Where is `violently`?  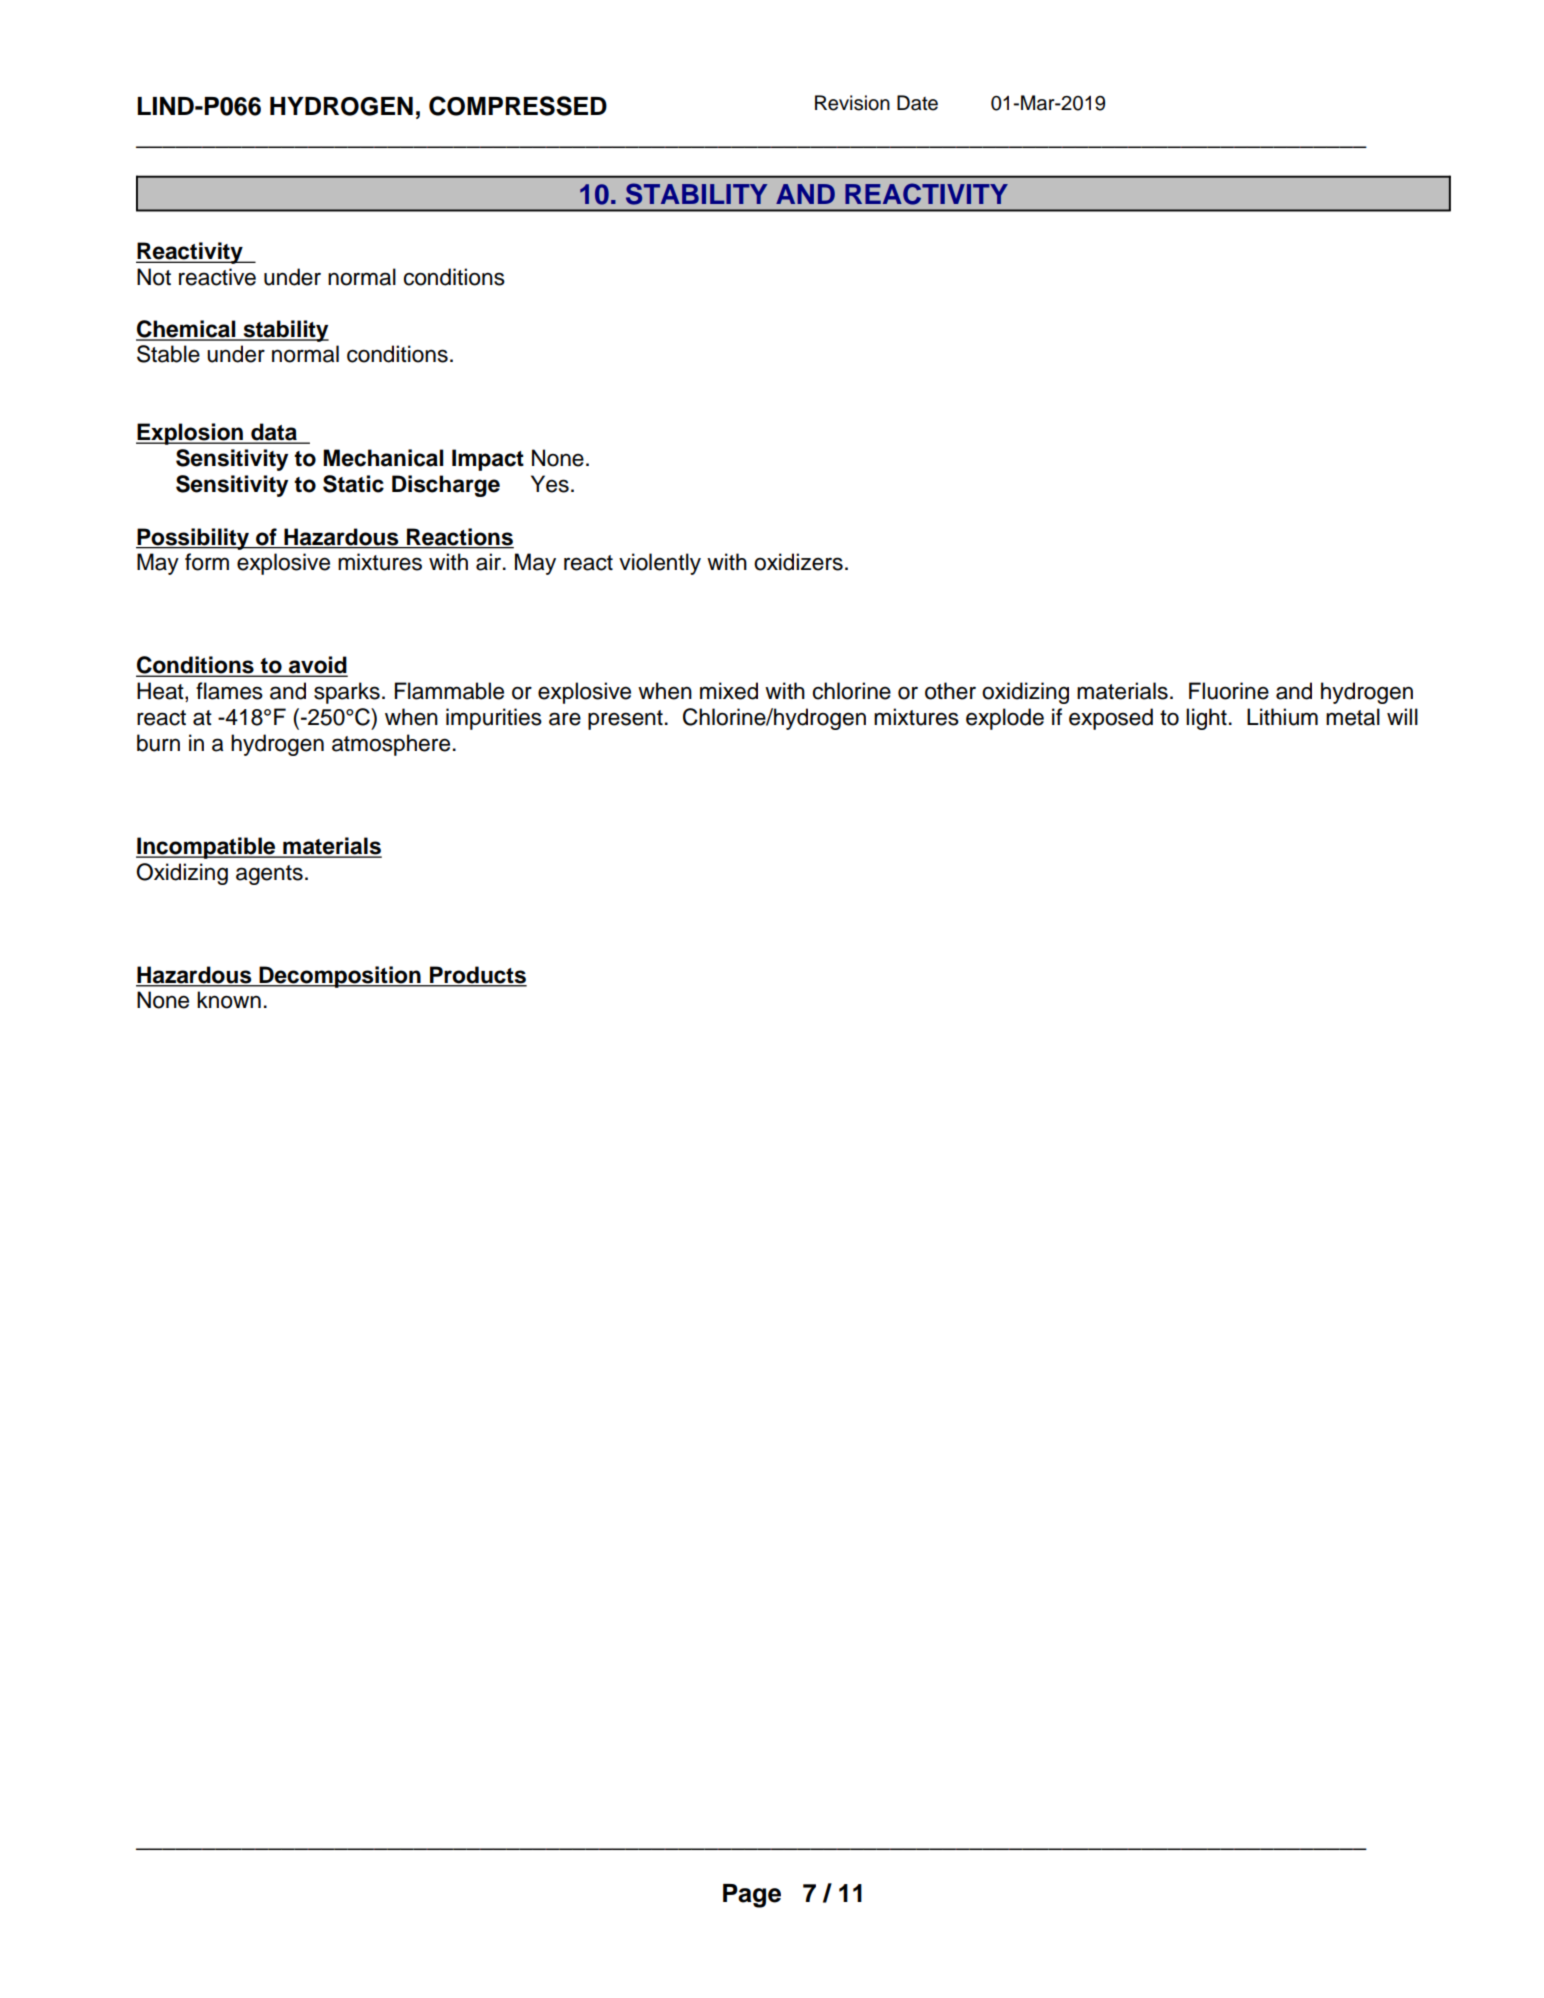 violently is located at coordinates (660, 564).
